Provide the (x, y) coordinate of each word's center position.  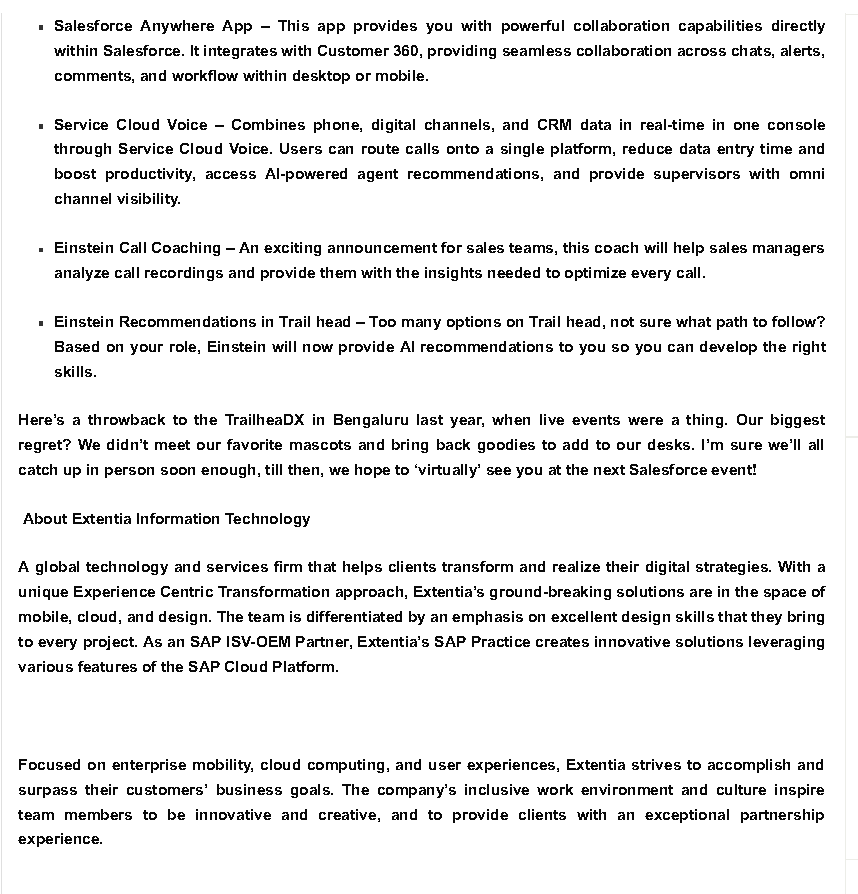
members (98, 814)
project (110, 643)
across (702, 52)
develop (728, 348)
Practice (501, 641)
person (129, 472)
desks (670, 444)
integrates (240, 52)
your (146, 349)
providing (462, 52)
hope (372, 471)
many (421, 324)
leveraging (786, 643)
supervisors (697, 175)
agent (378, 175)
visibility (148, 200)
